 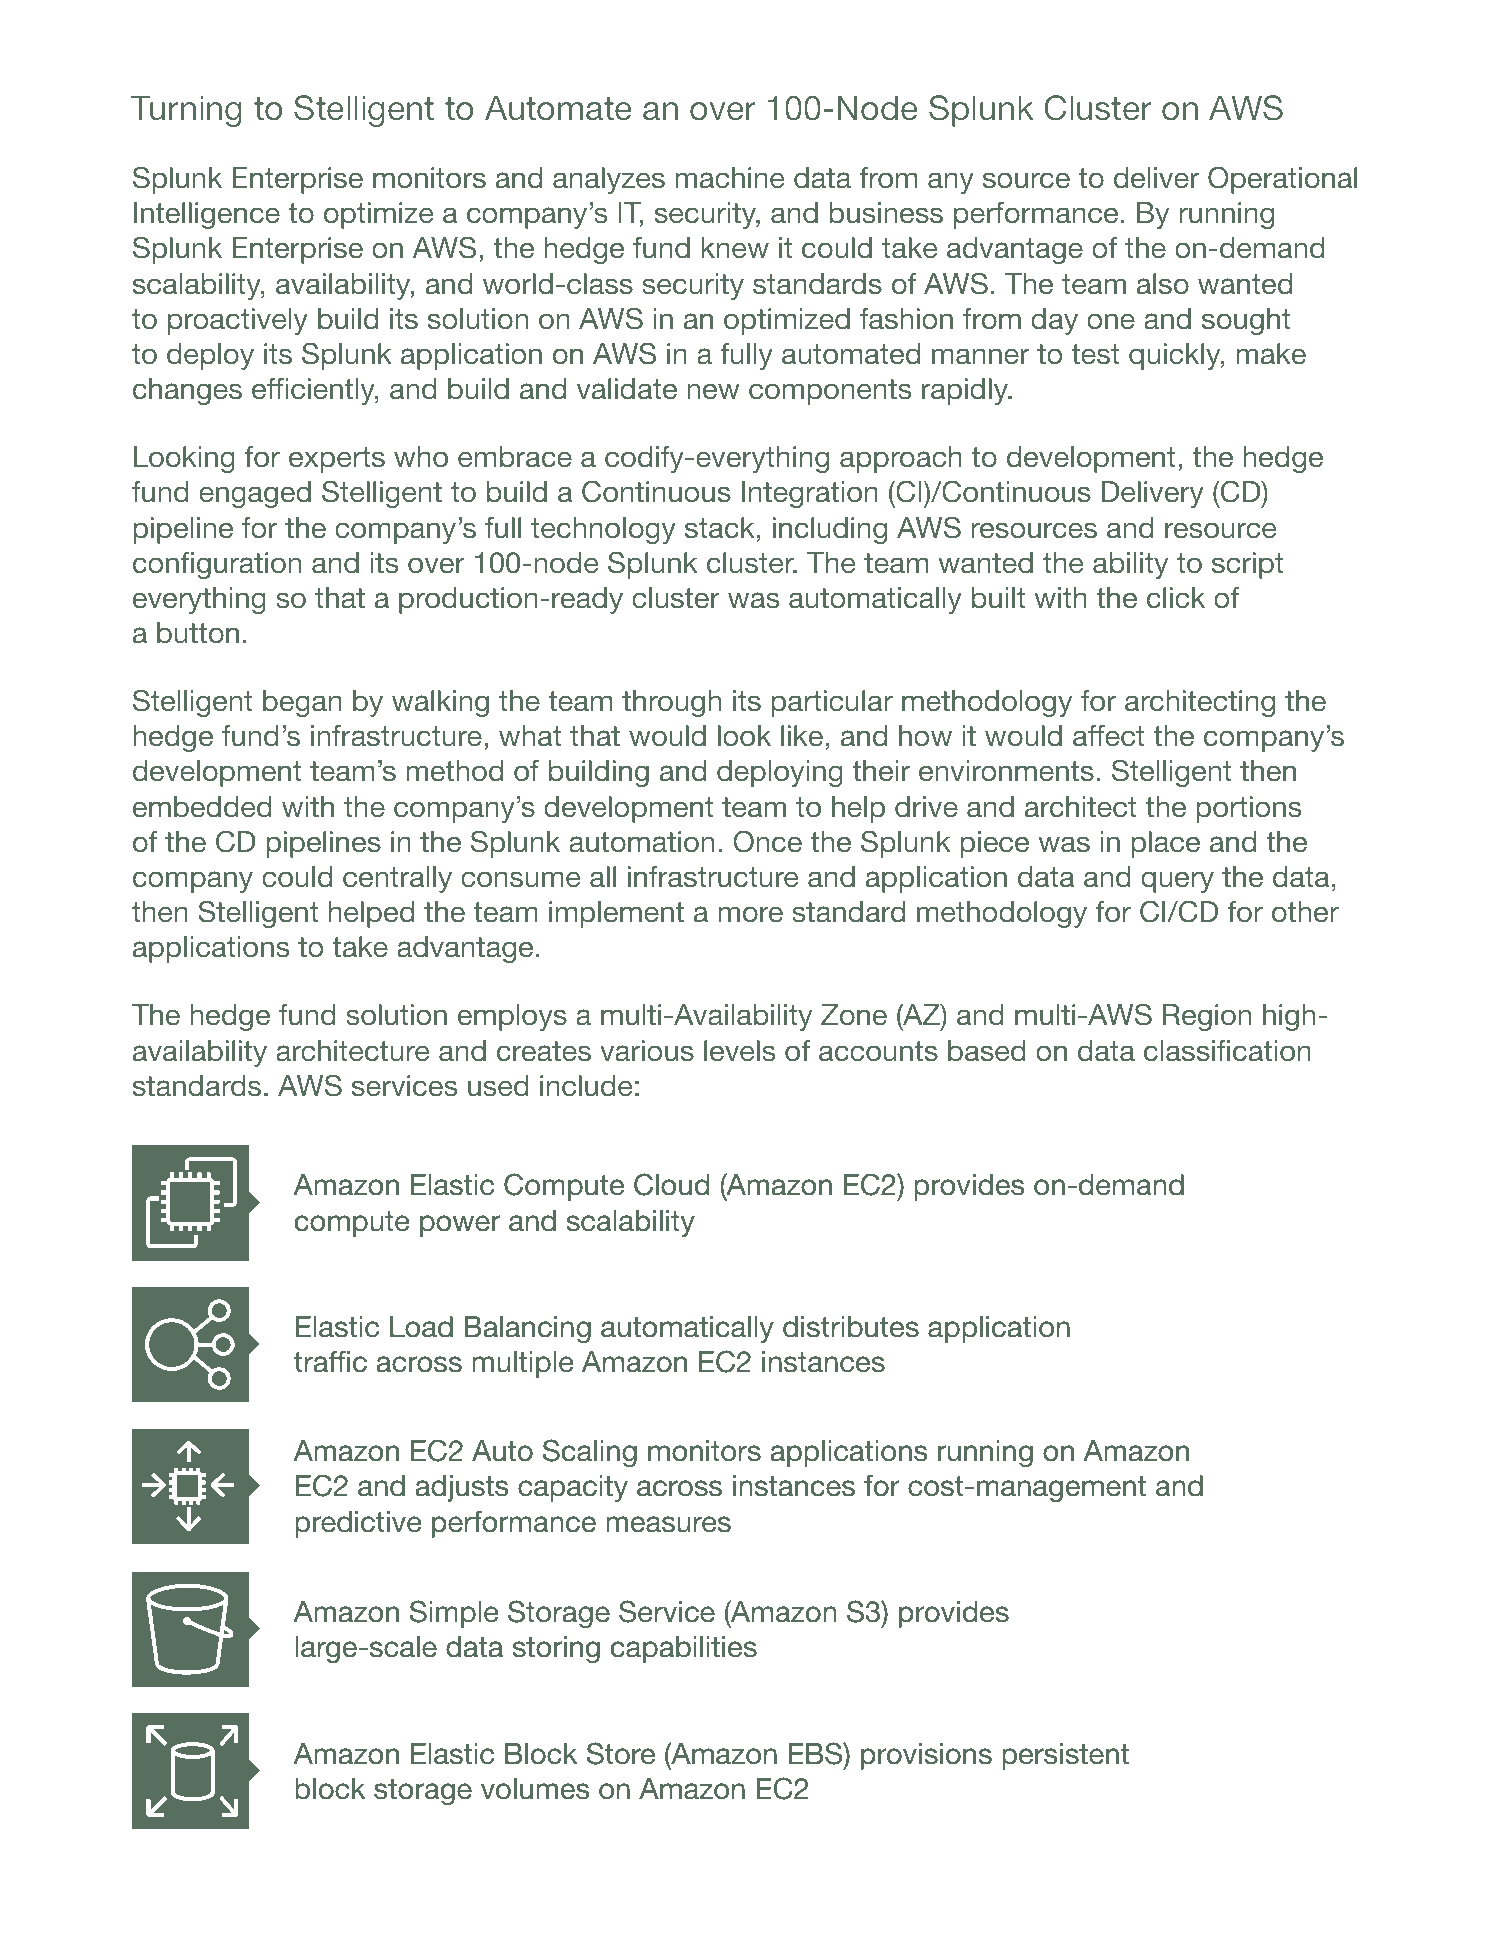 I want to click on Simple, so click(x=454, y=1614).
